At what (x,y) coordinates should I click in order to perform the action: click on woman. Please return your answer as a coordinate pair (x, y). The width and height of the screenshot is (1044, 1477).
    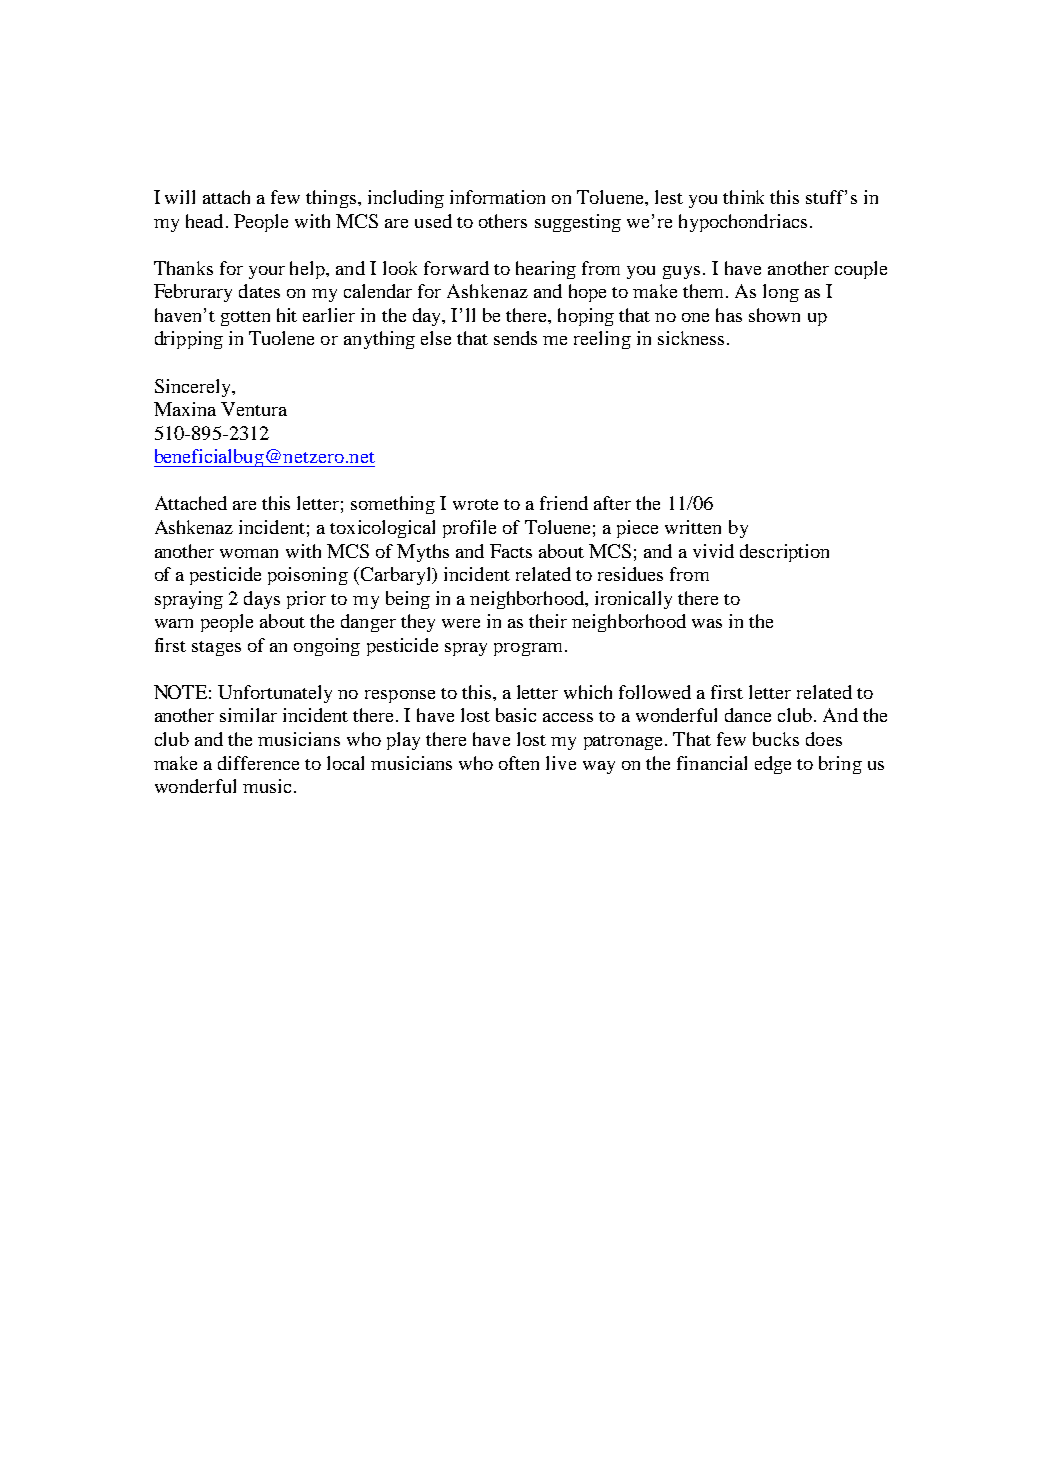
    Looking at the image, I should click on (249, 553).
